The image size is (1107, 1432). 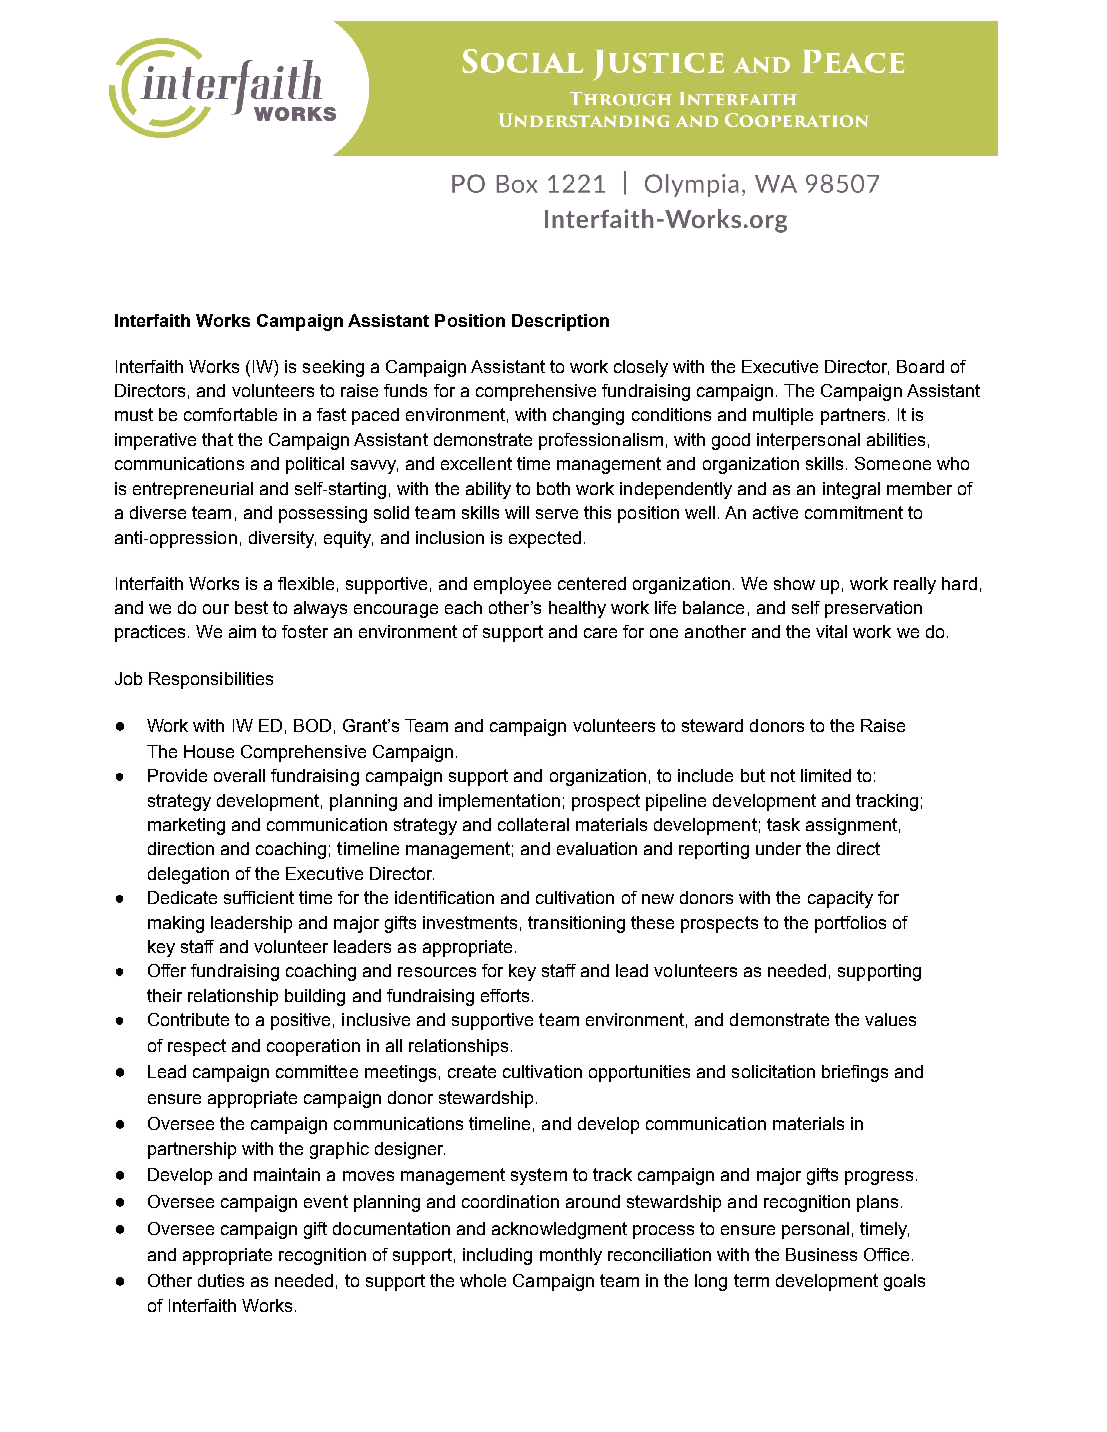 What do you see at coordinates (221, 1280) in the screenshot?
I see `duties` at bounding box center [221, 1280].
